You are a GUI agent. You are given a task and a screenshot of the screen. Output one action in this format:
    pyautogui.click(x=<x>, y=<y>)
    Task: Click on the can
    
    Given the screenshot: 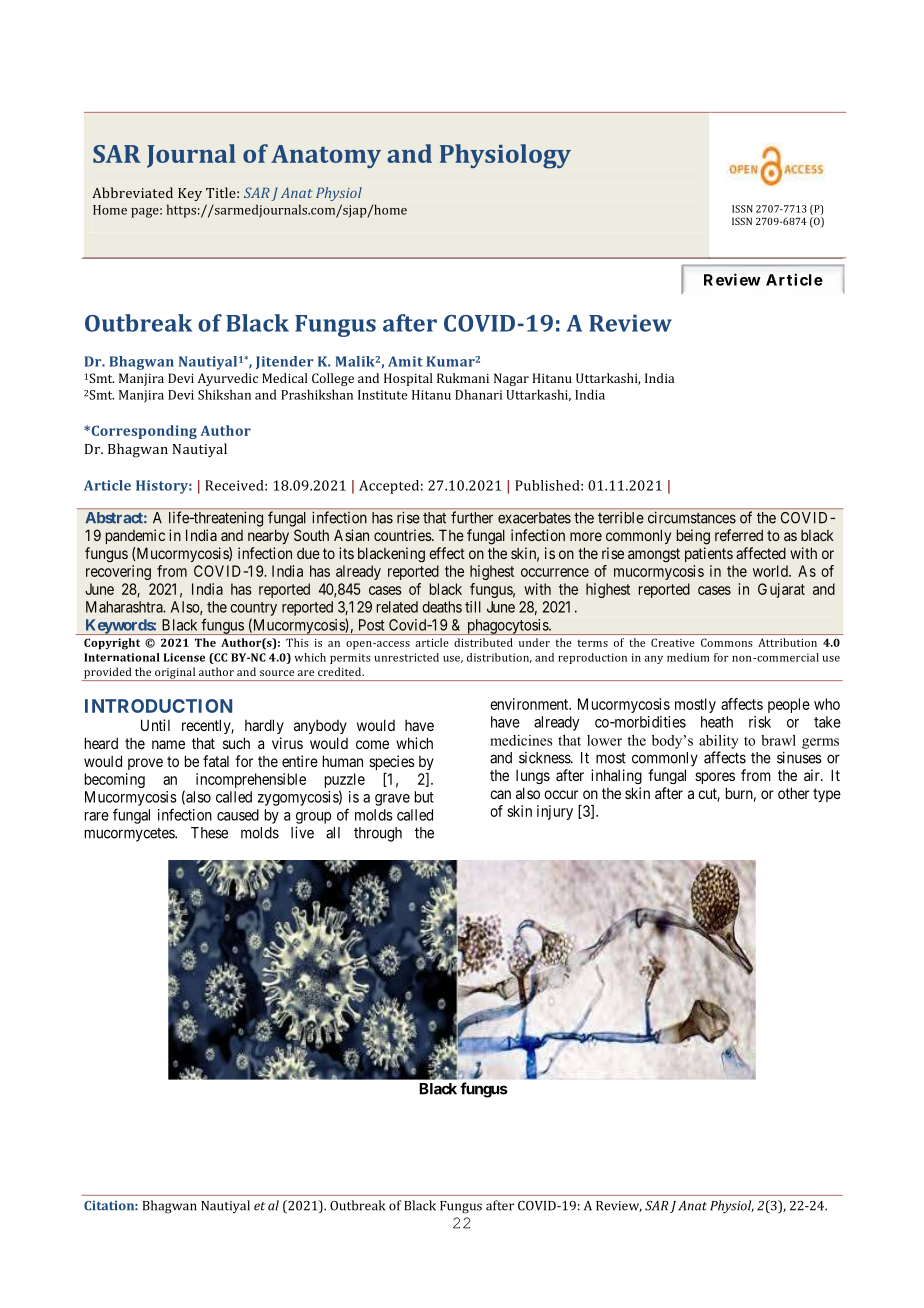 What is the action you would take?
    pyautogui.click(x=500, y=794)
